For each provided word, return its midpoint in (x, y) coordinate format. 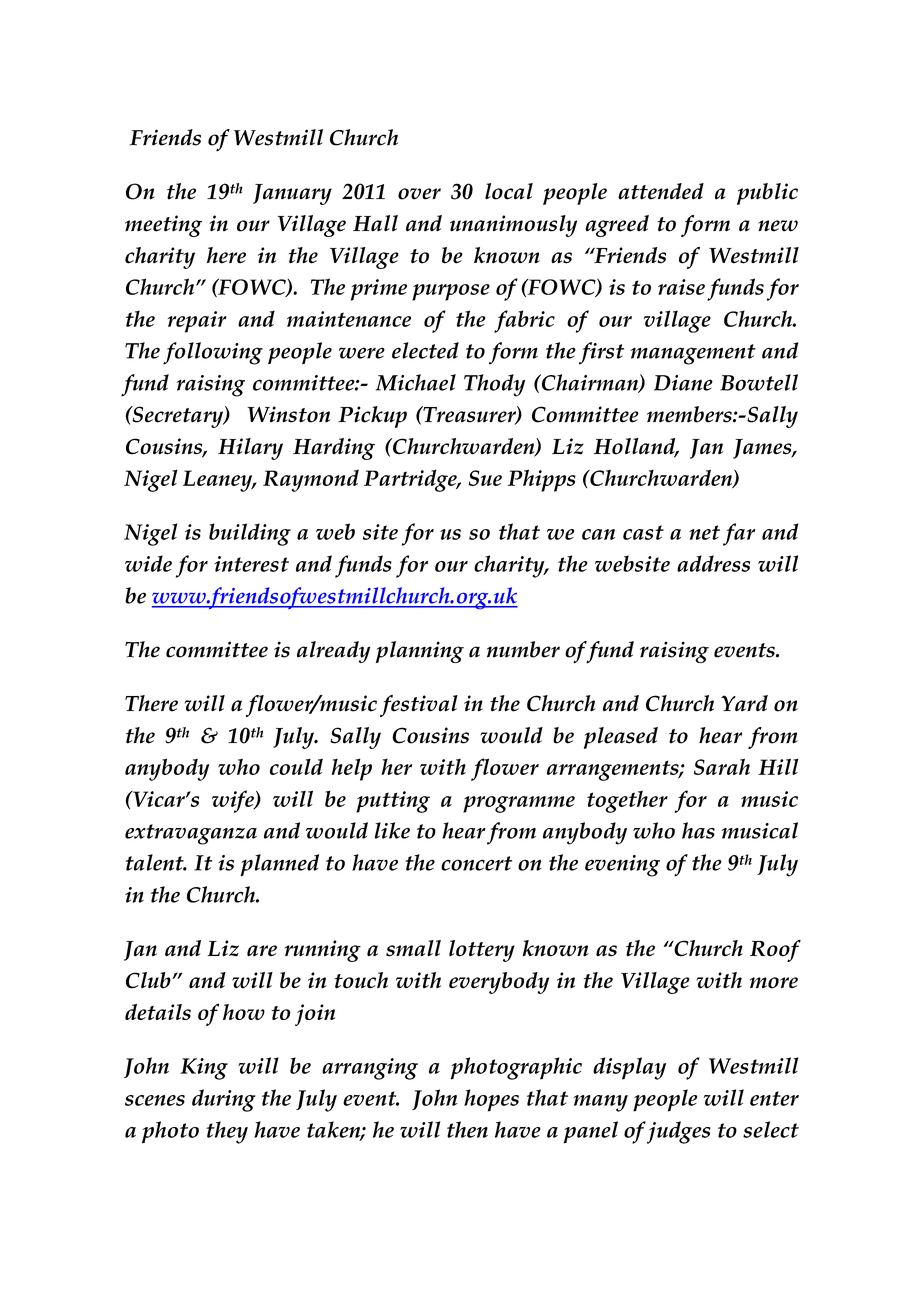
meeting (163, 226)
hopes (491, 1100)
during (224, 1100)
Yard (744, 703)
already (333, 652)
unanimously (513, 226)
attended (661, 191)
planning (420, 652)
